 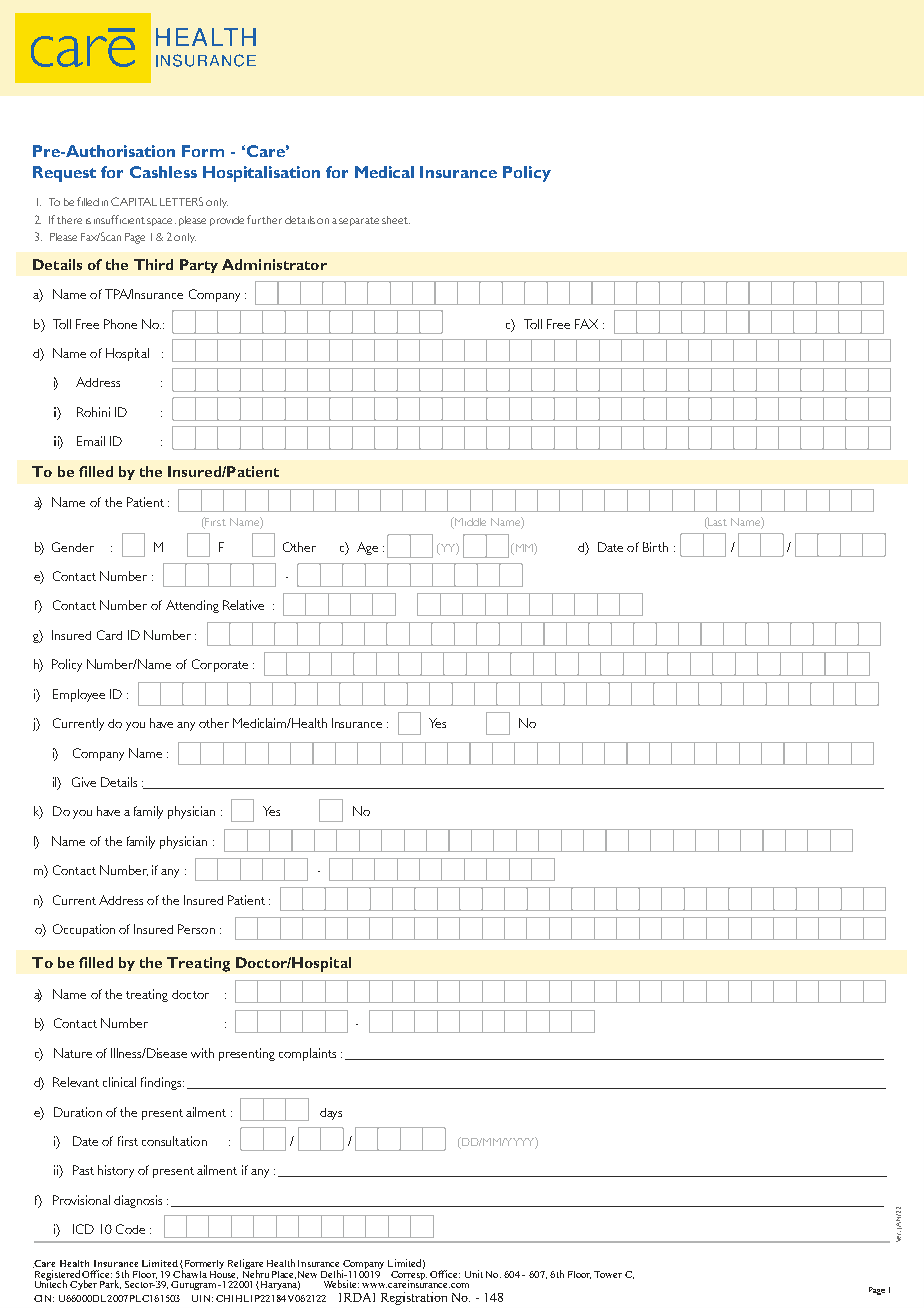 What do you see at coordinates (384, 172) in the screenshot?
I see `Medical` at bounding box center [384, 172].
